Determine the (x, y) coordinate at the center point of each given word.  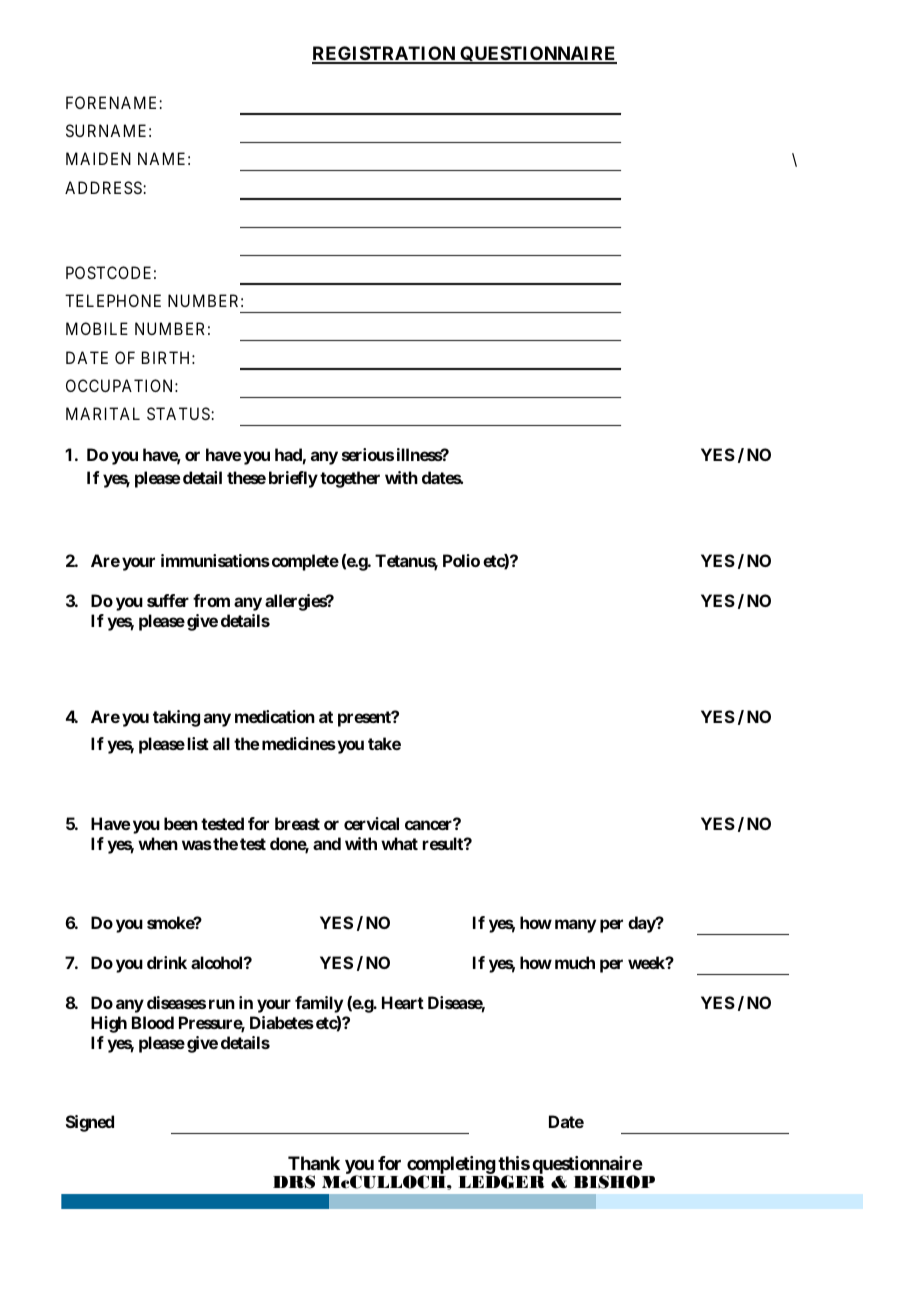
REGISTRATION (384, 54)
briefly (293, 479)
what (399, 843)
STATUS (179, 413)
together (350, 479)
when (158, 843)
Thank (314, 1163)
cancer (430, 825)
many (575, 926)
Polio (461, 560)
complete (304, 562)
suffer (168, 600)
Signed (90, 1123)
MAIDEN (98, 158)
